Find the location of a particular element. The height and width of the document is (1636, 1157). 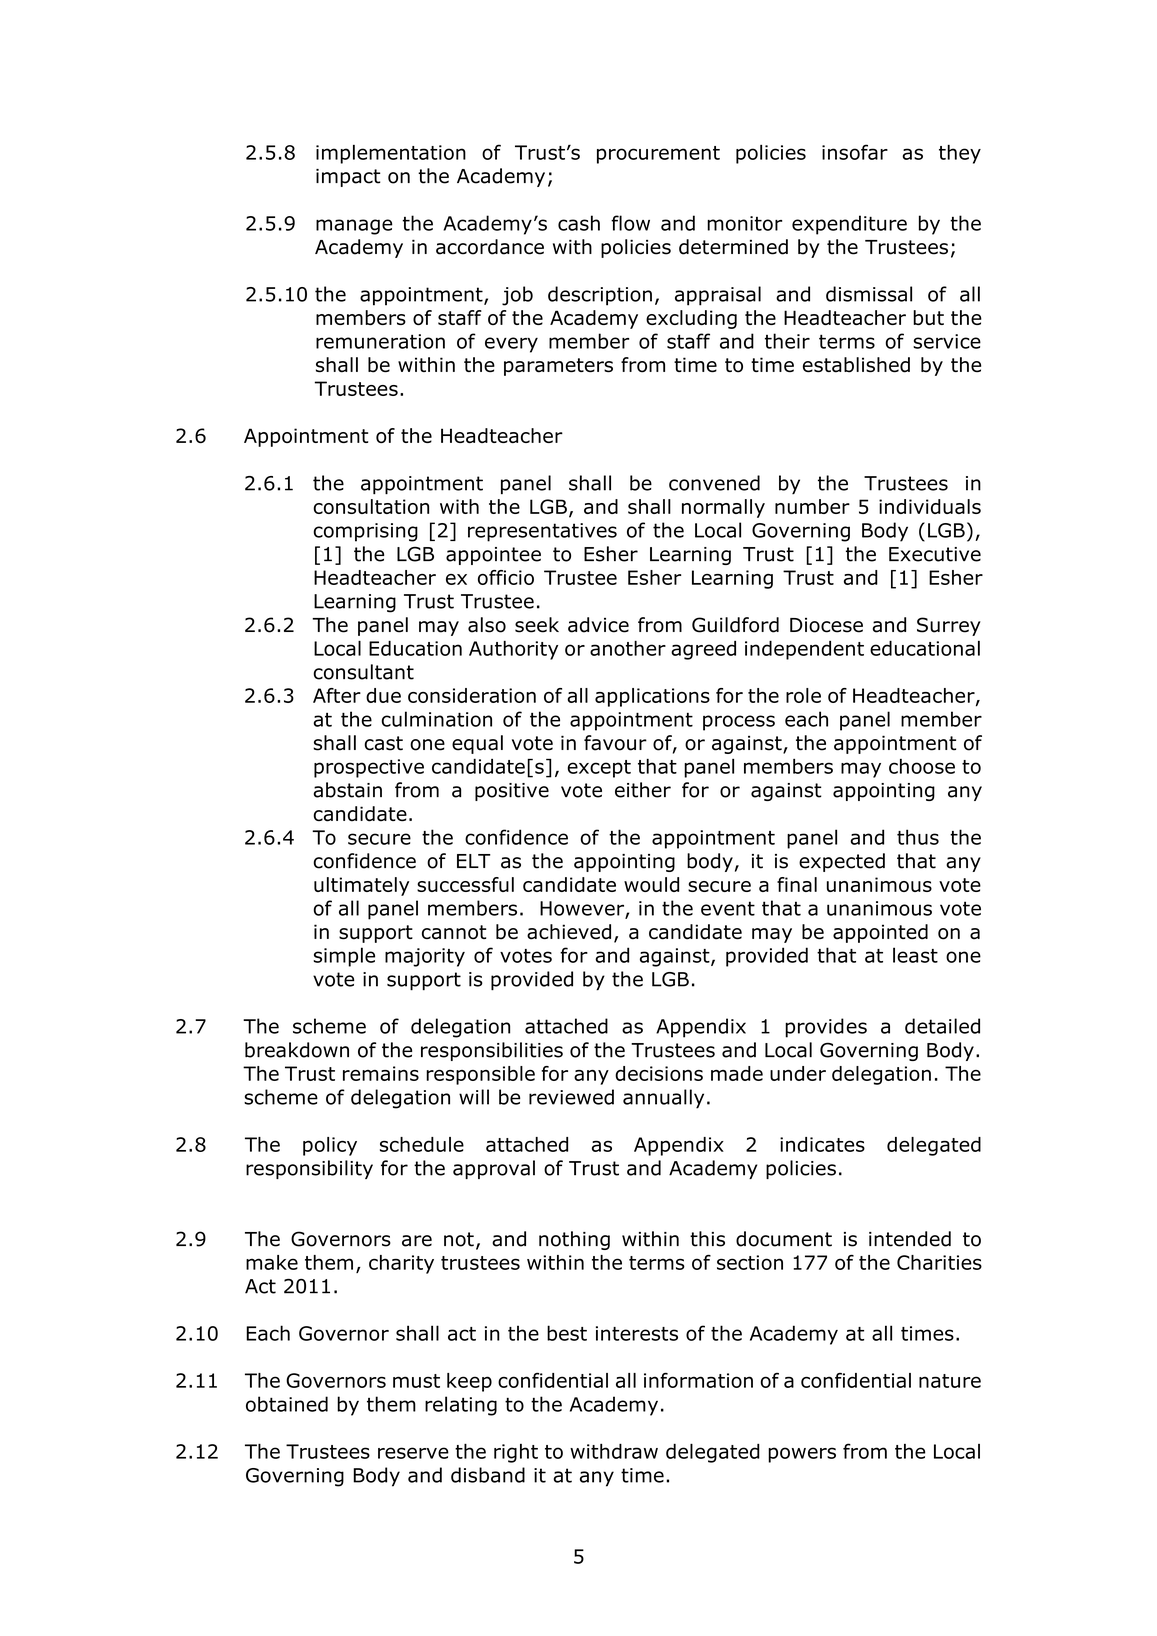

individuals is located at coordinates (930, 506).
